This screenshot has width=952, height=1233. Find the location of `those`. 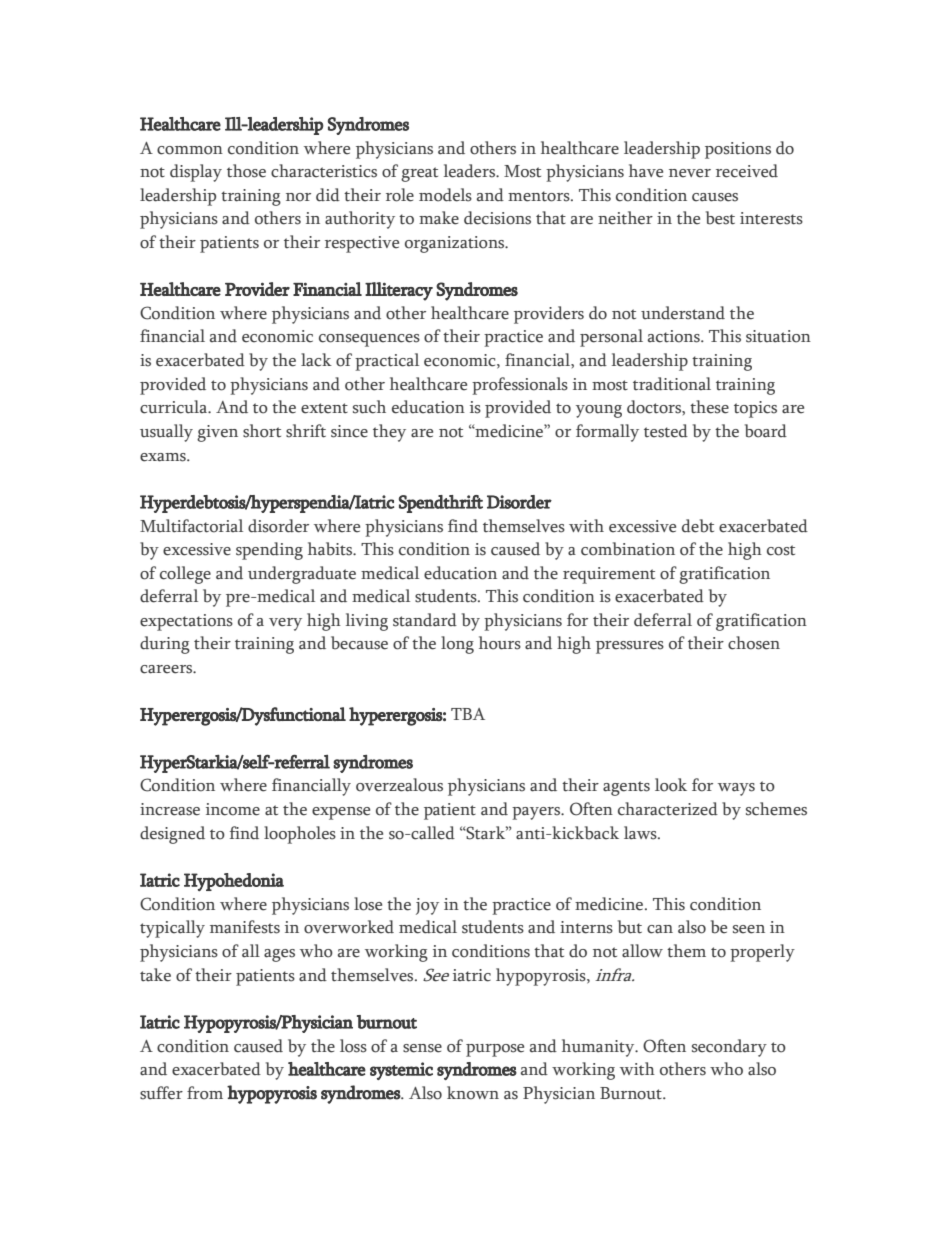

those is located at coordinates (246, 171).
